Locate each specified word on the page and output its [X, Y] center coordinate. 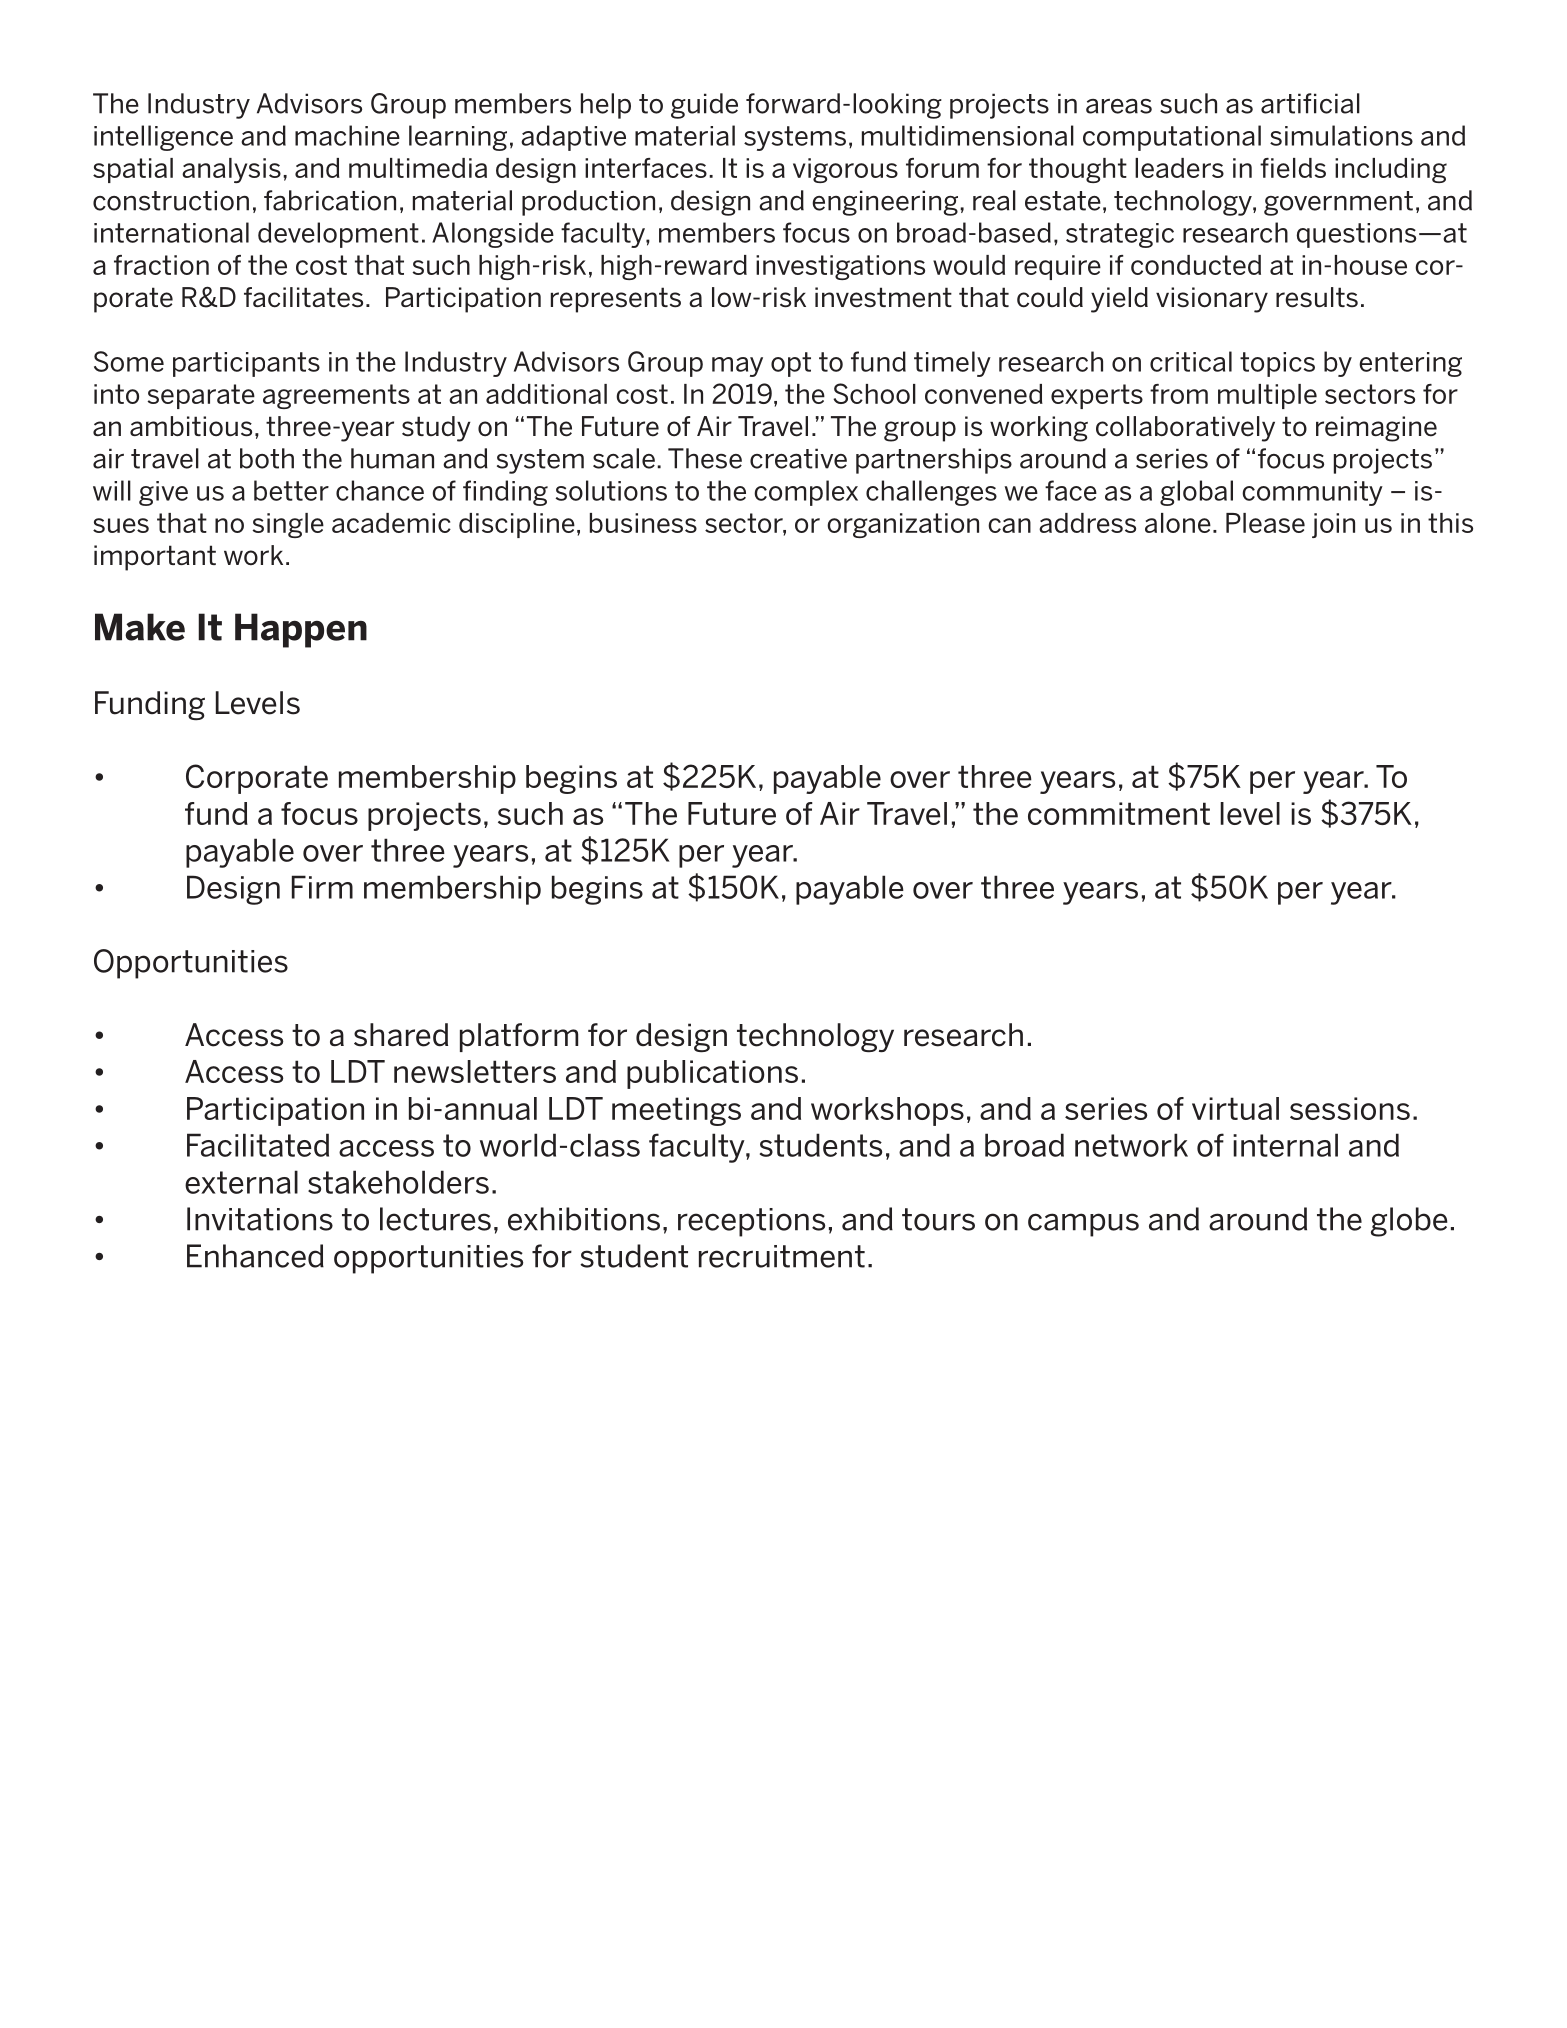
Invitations [260, 1219]
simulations [1341, 135]
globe [1409, 1222]
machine [347, 135]
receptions [751, 1222]
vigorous [845, 170]
